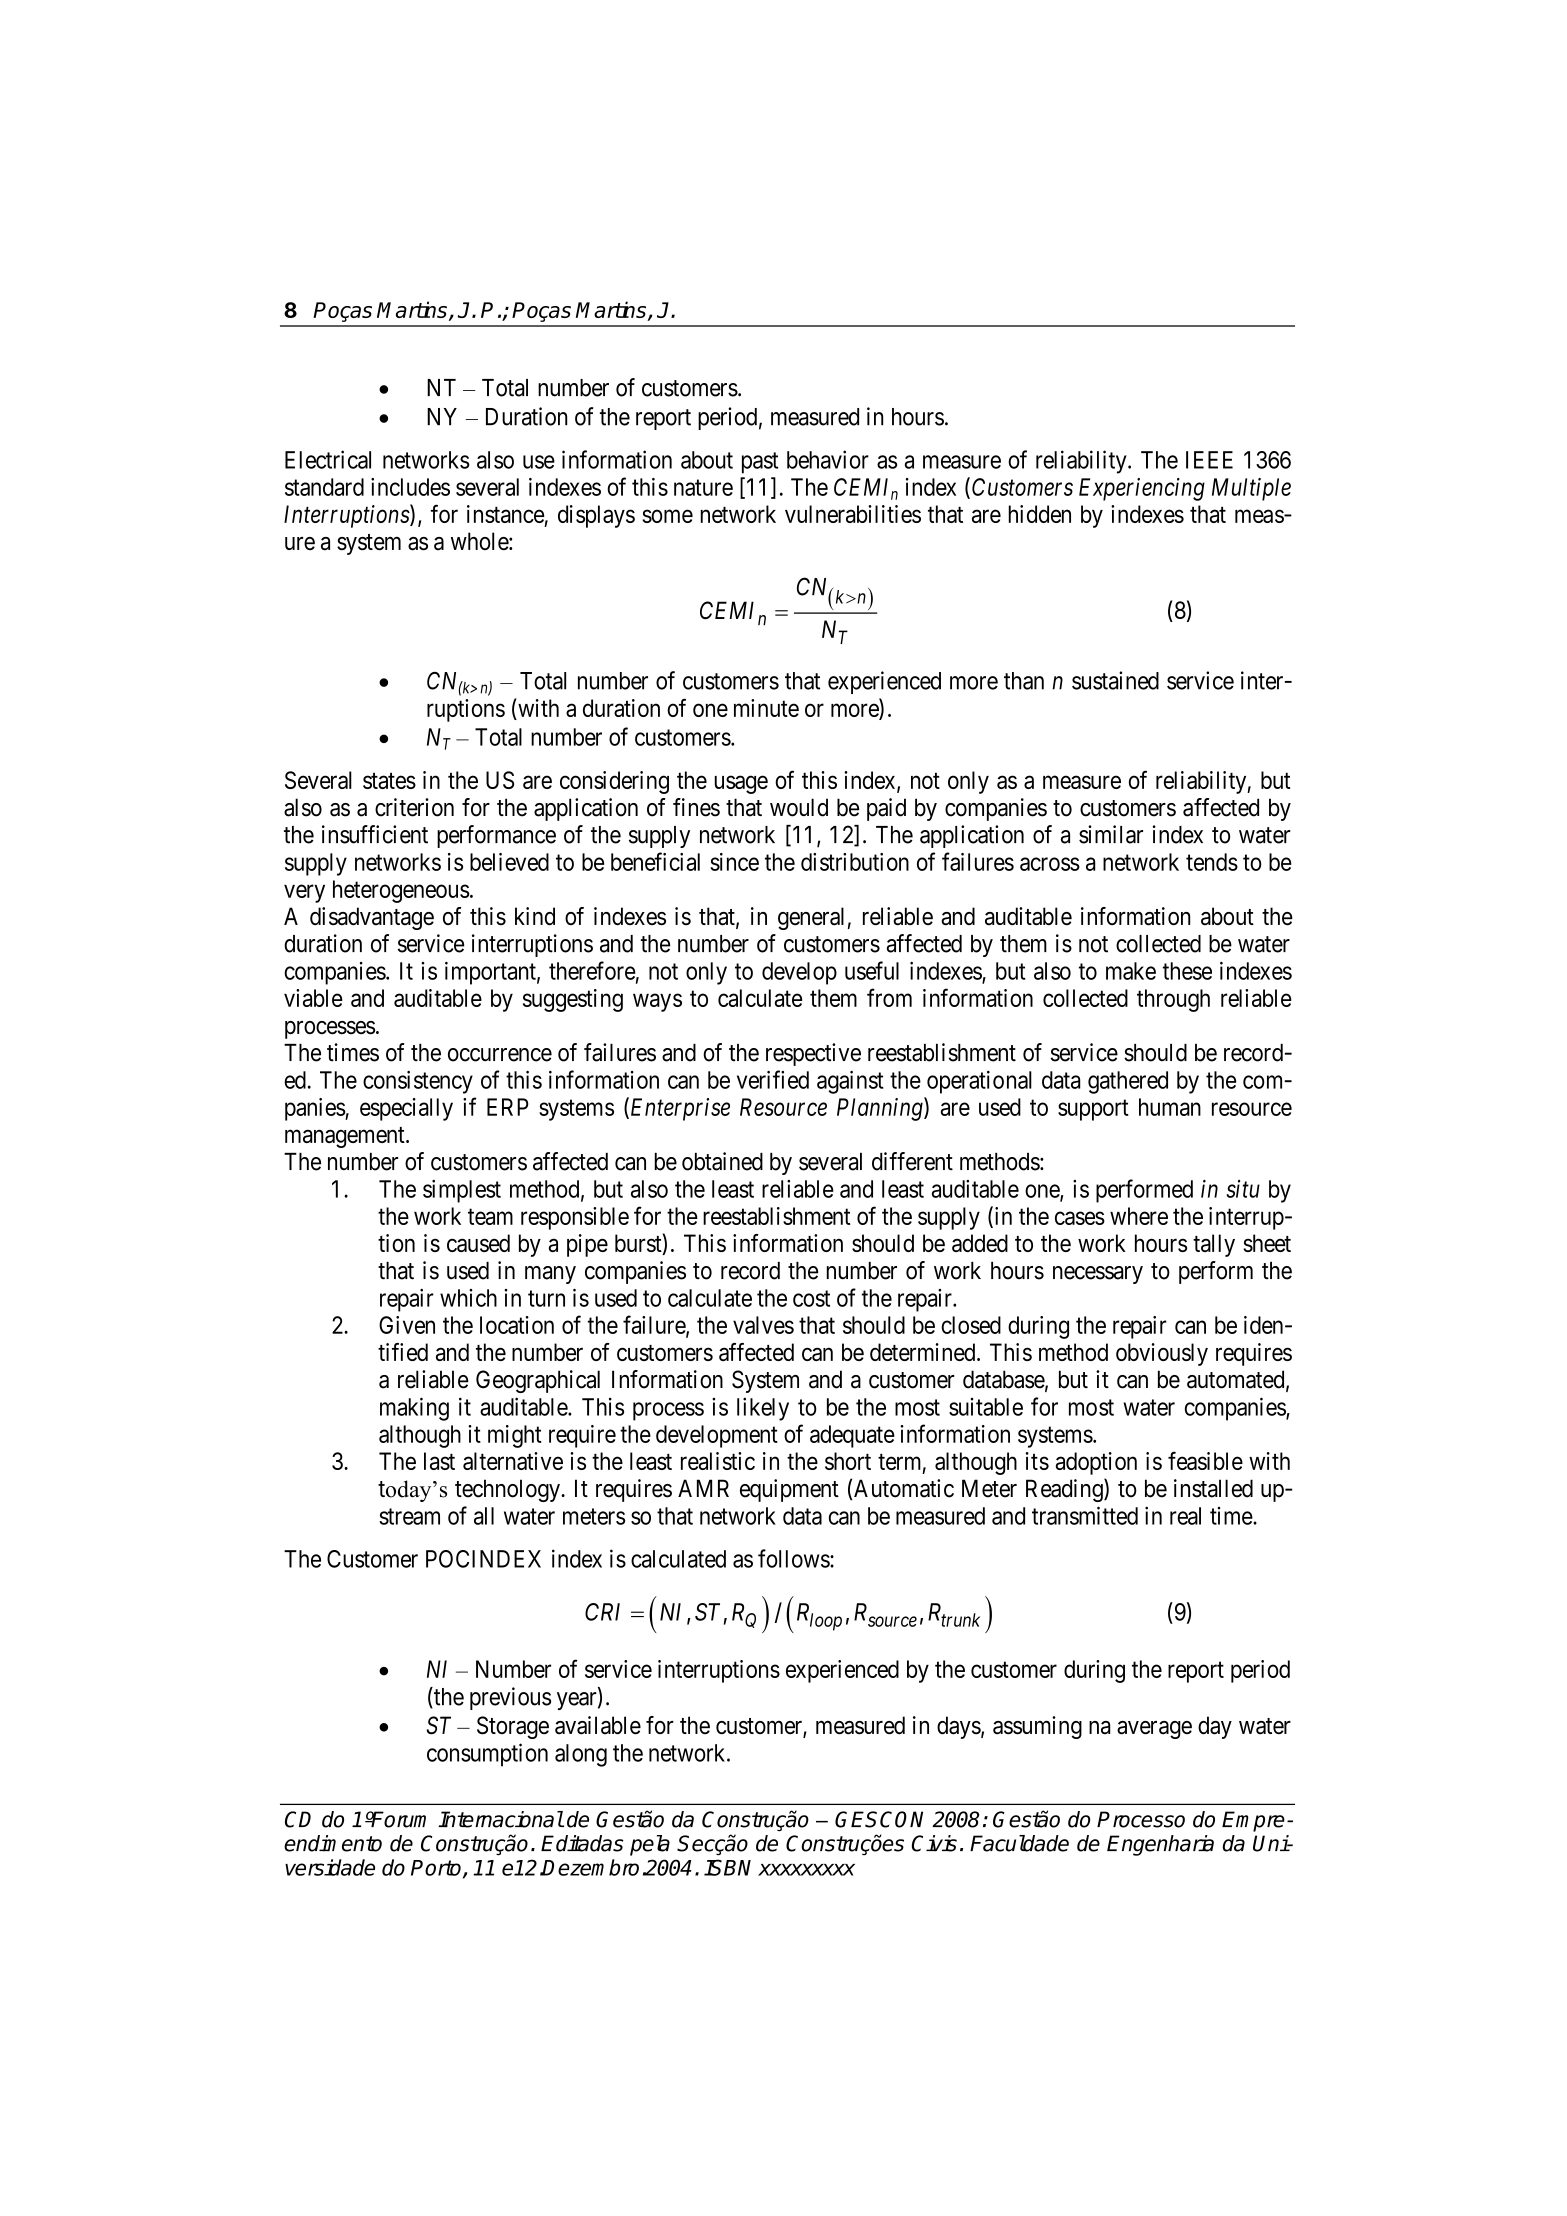  What do you see at coordinates (1162, 1354) in the screenshot?
I see `obviously` at bounding box center [1162, 1354].
